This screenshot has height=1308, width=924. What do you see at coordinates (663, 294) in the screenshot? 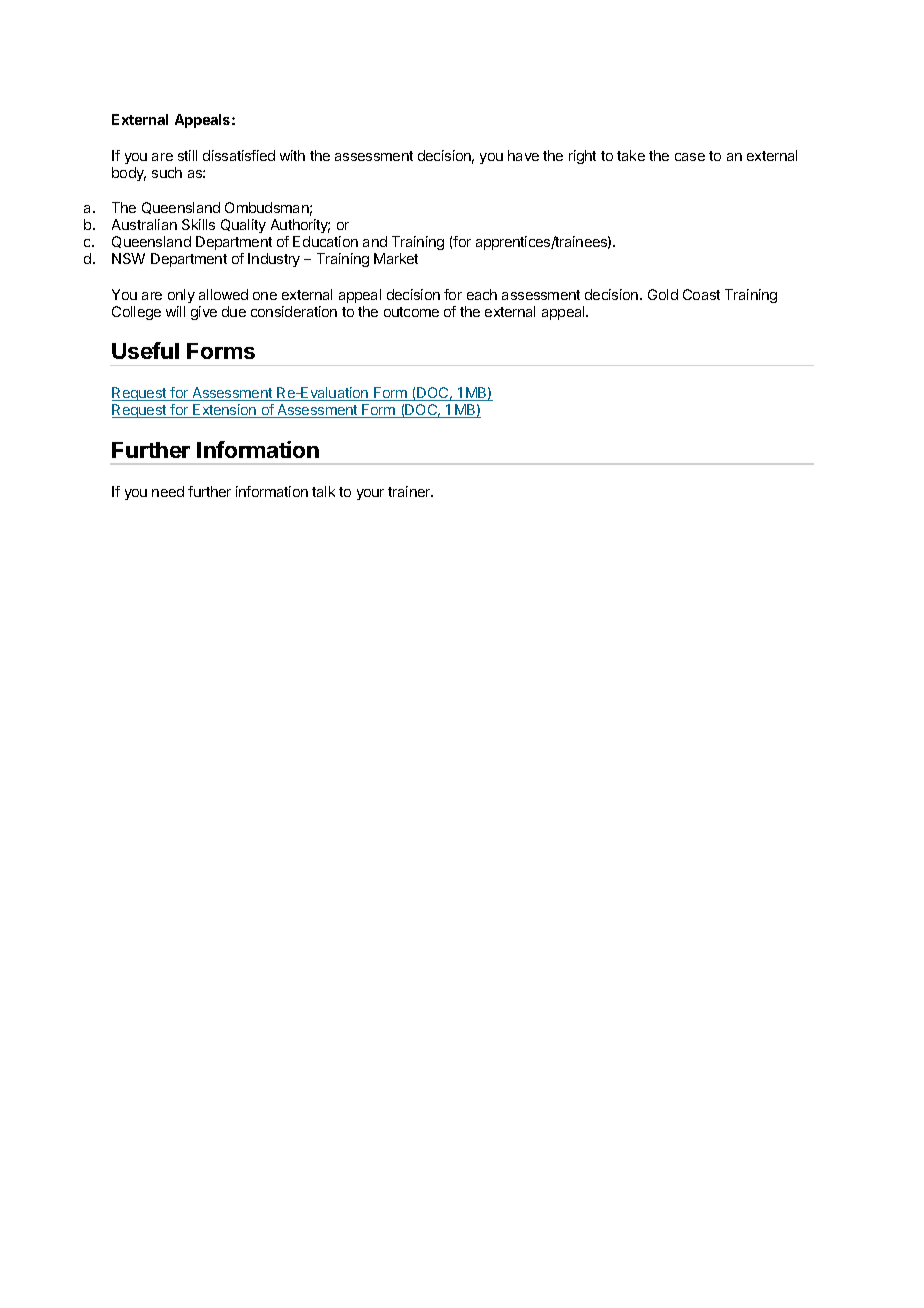
I see `Gold` at bounding box center [663, 294].
